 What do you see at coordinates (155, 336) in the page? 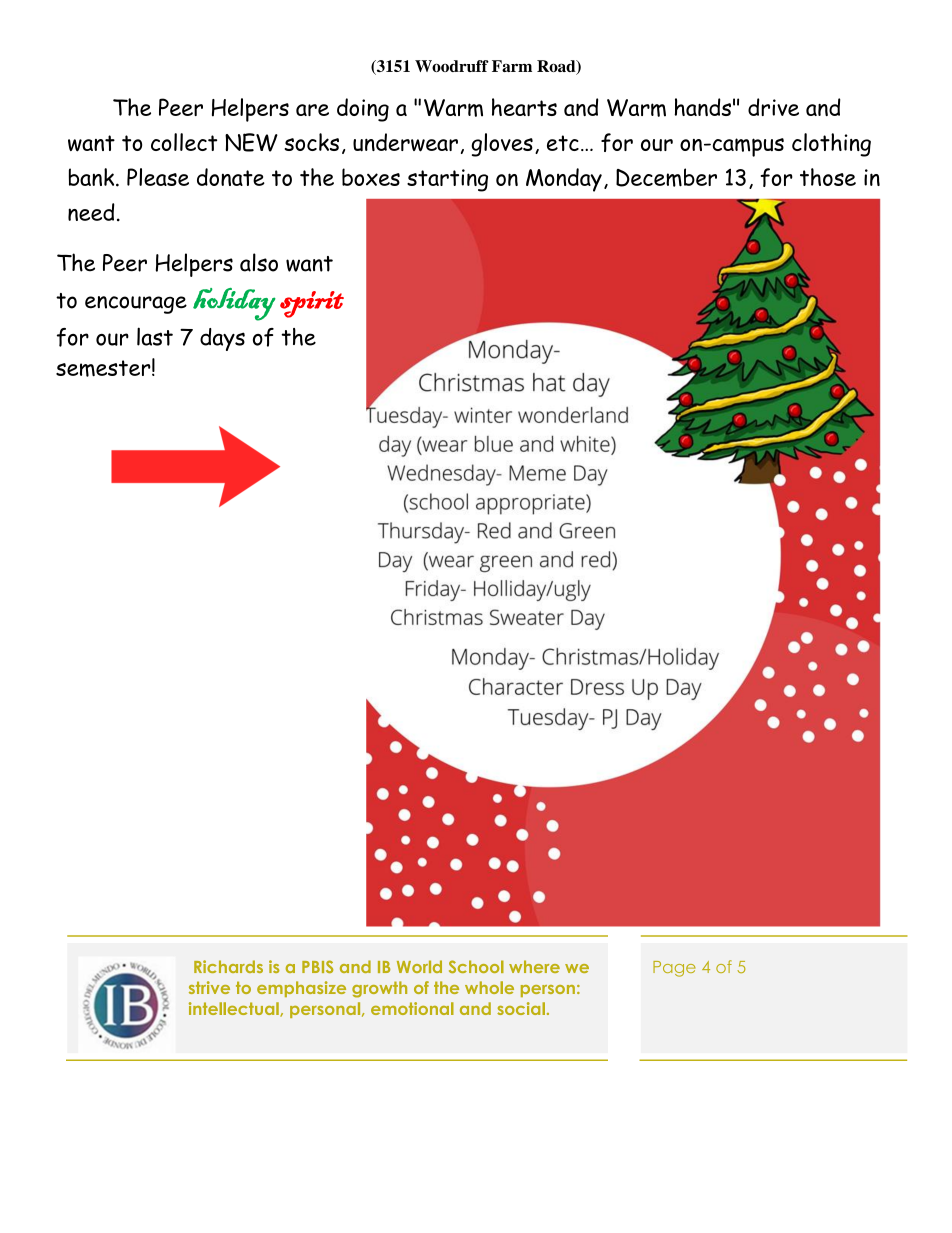
I see `last` at bounding box center [155, 336].
